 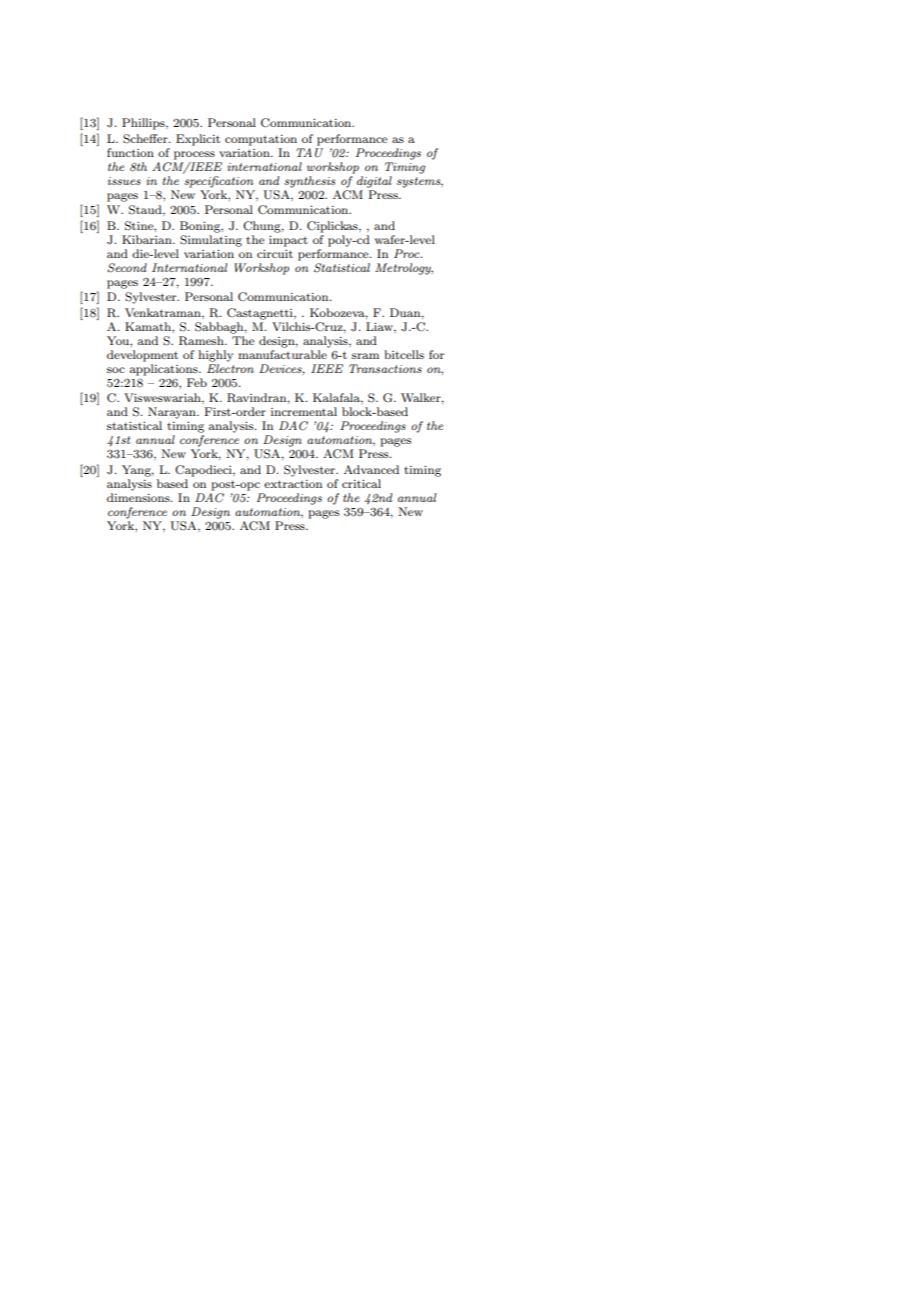 What do you see at coordinates (365, 356) in the screenshot?
I see `sram` at bounding box center [365, 356].
